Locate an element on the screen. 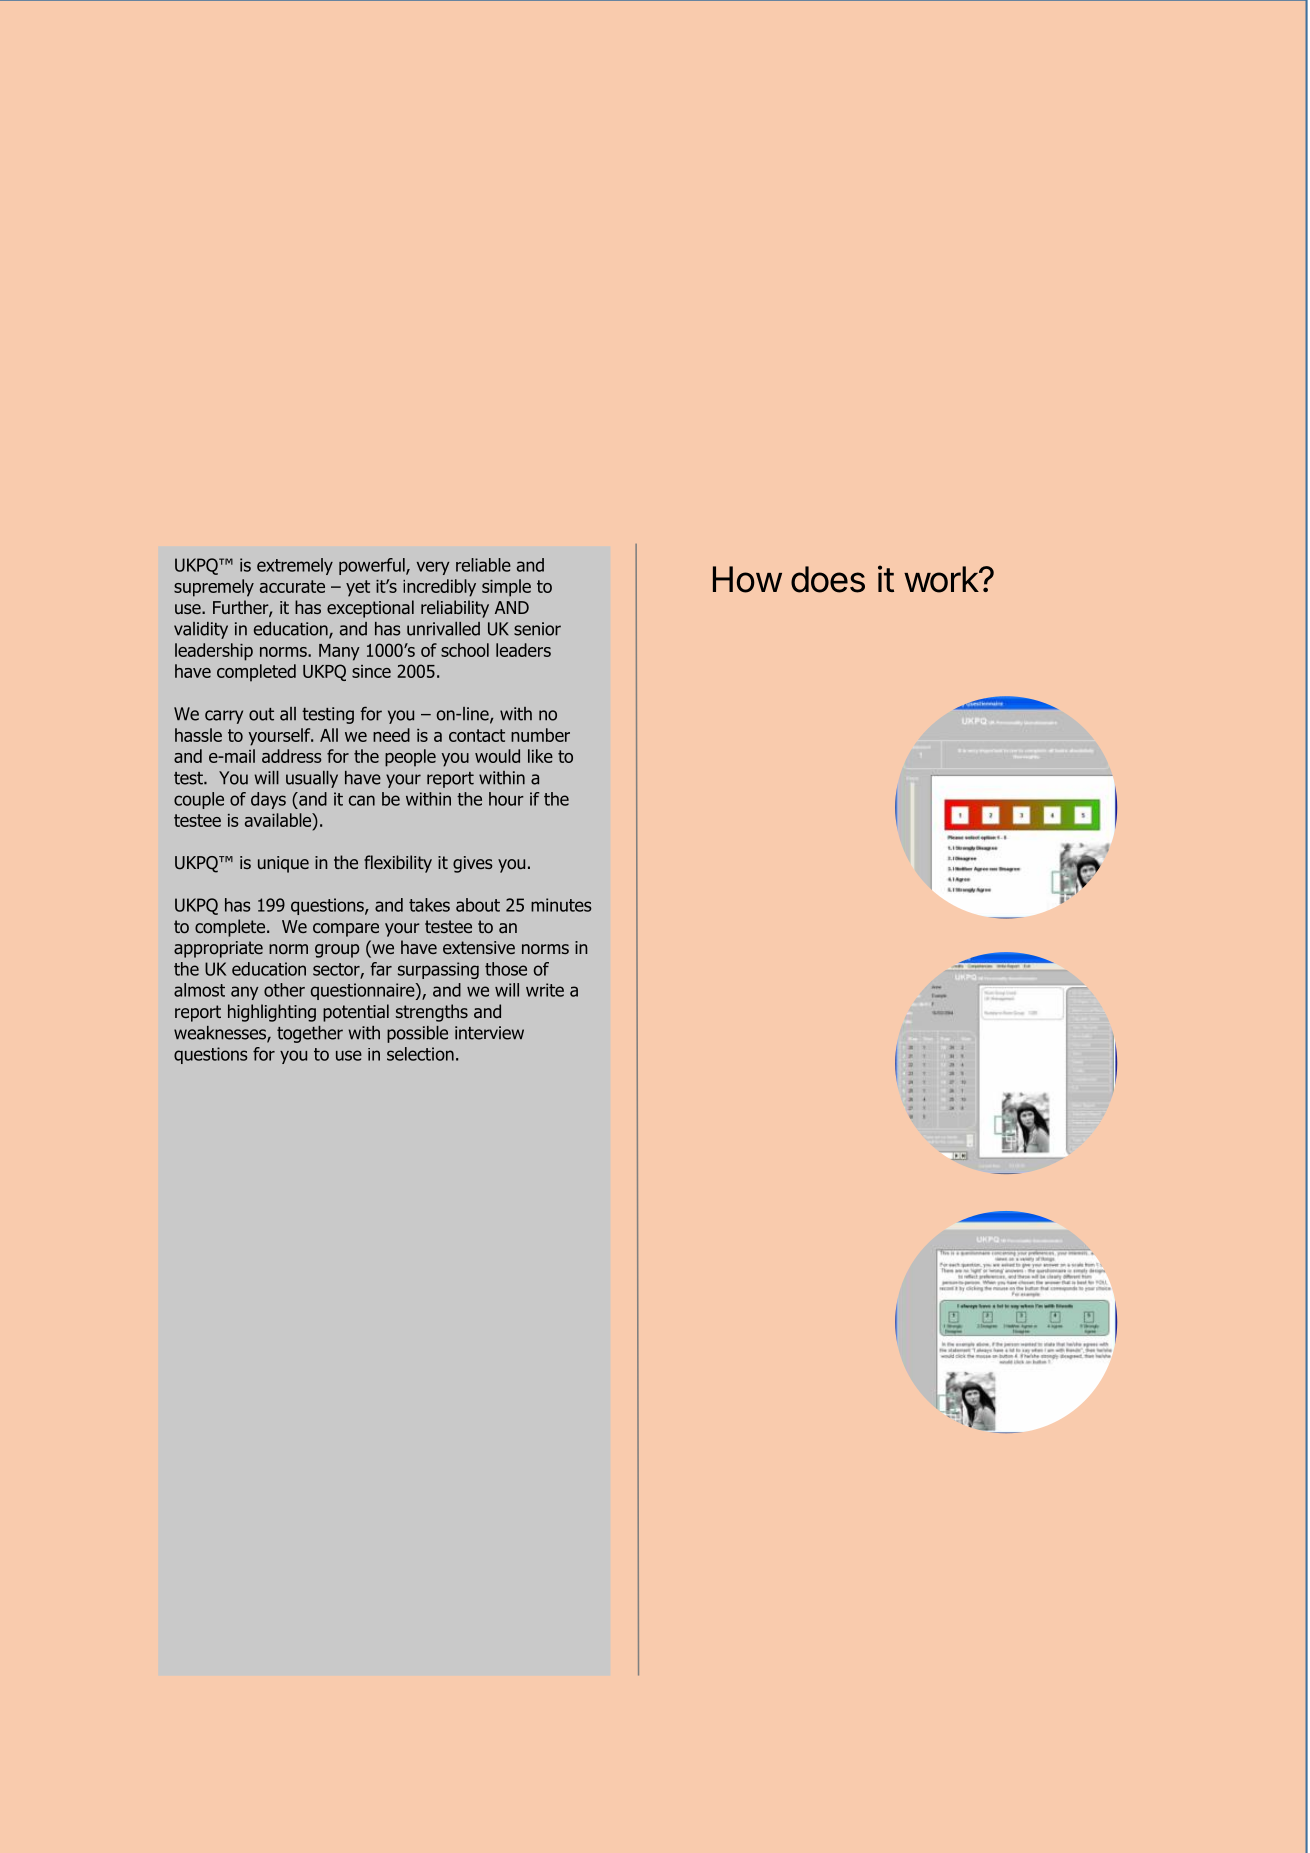 This screenshot has height=1853, width=1310. like is located at coordinates (540, 756).
